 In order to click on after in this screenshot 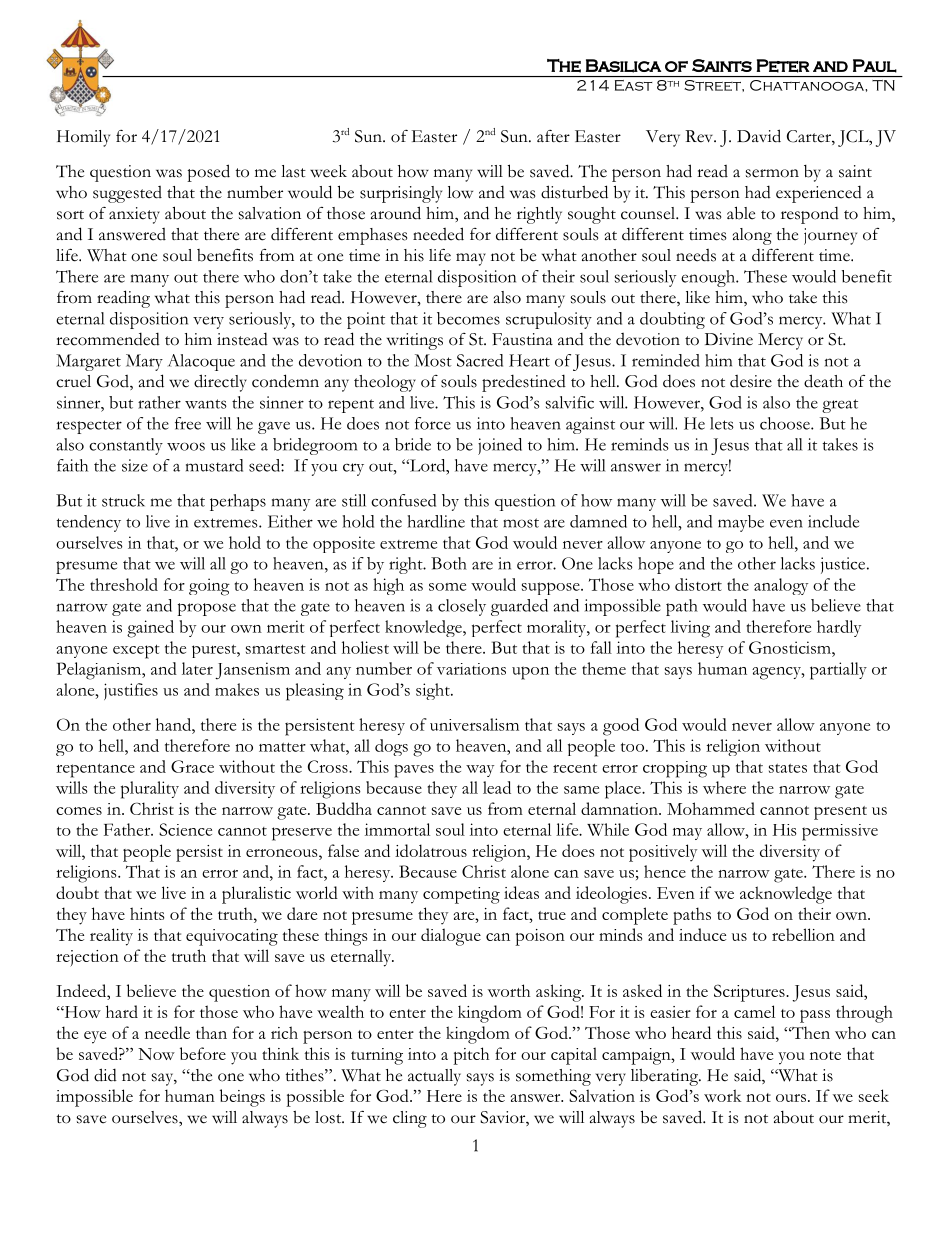, I will do `click(553, 136)`.
